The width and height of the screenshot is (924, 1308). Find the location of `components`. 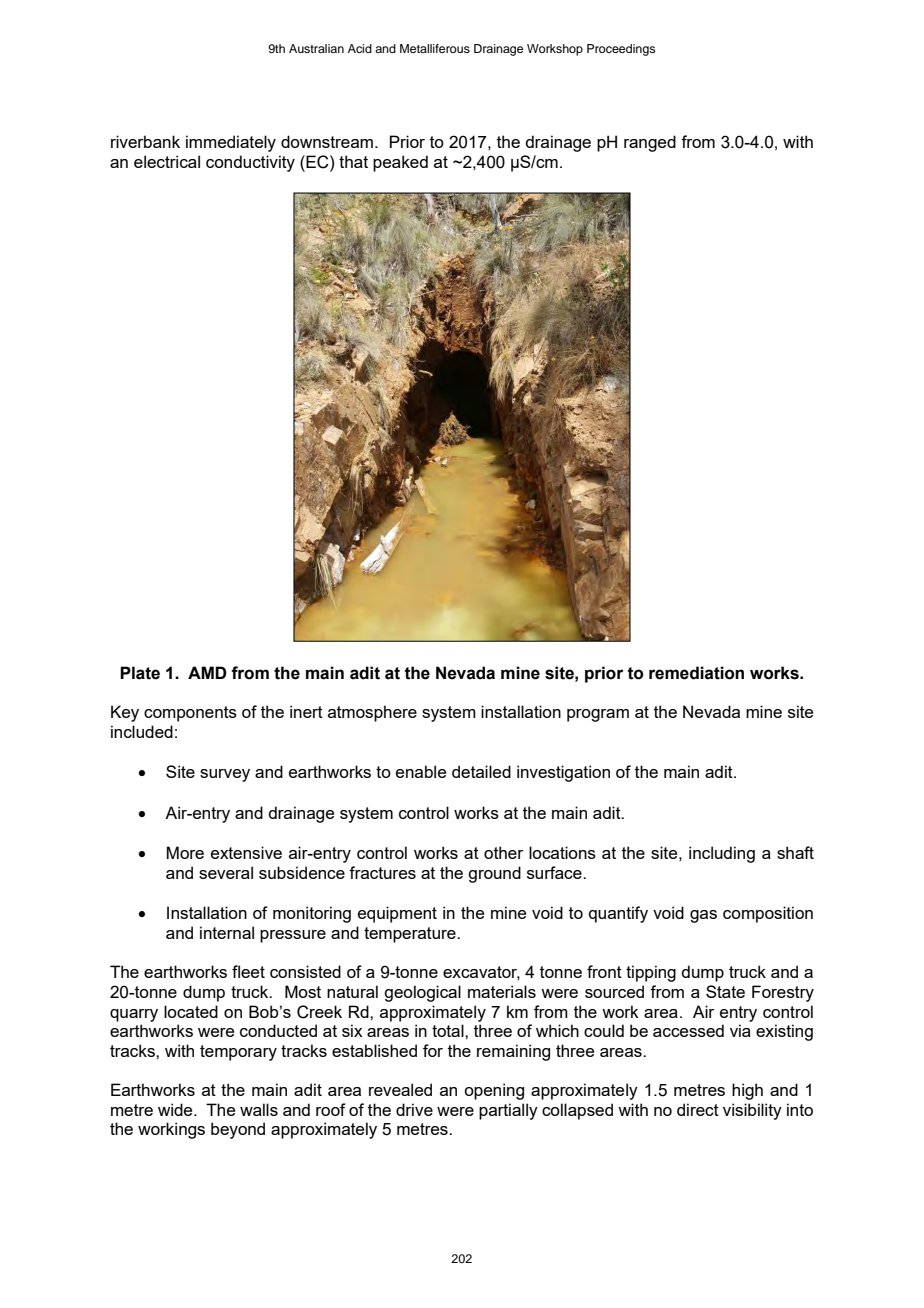

components is located at coordinates (190, 714).
